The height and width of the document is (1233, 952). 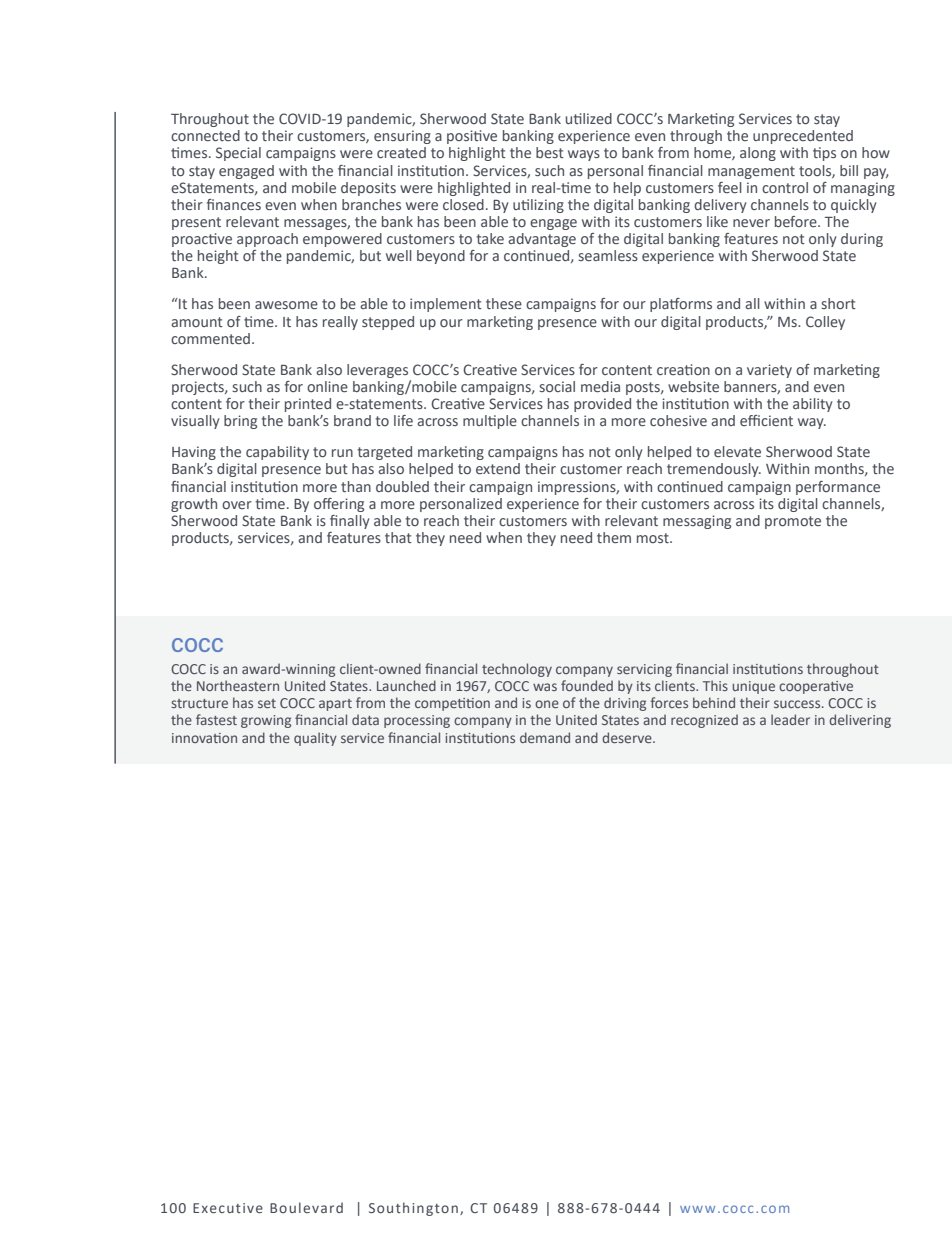 I want to click on delivering, so click(x=860, y=721).
